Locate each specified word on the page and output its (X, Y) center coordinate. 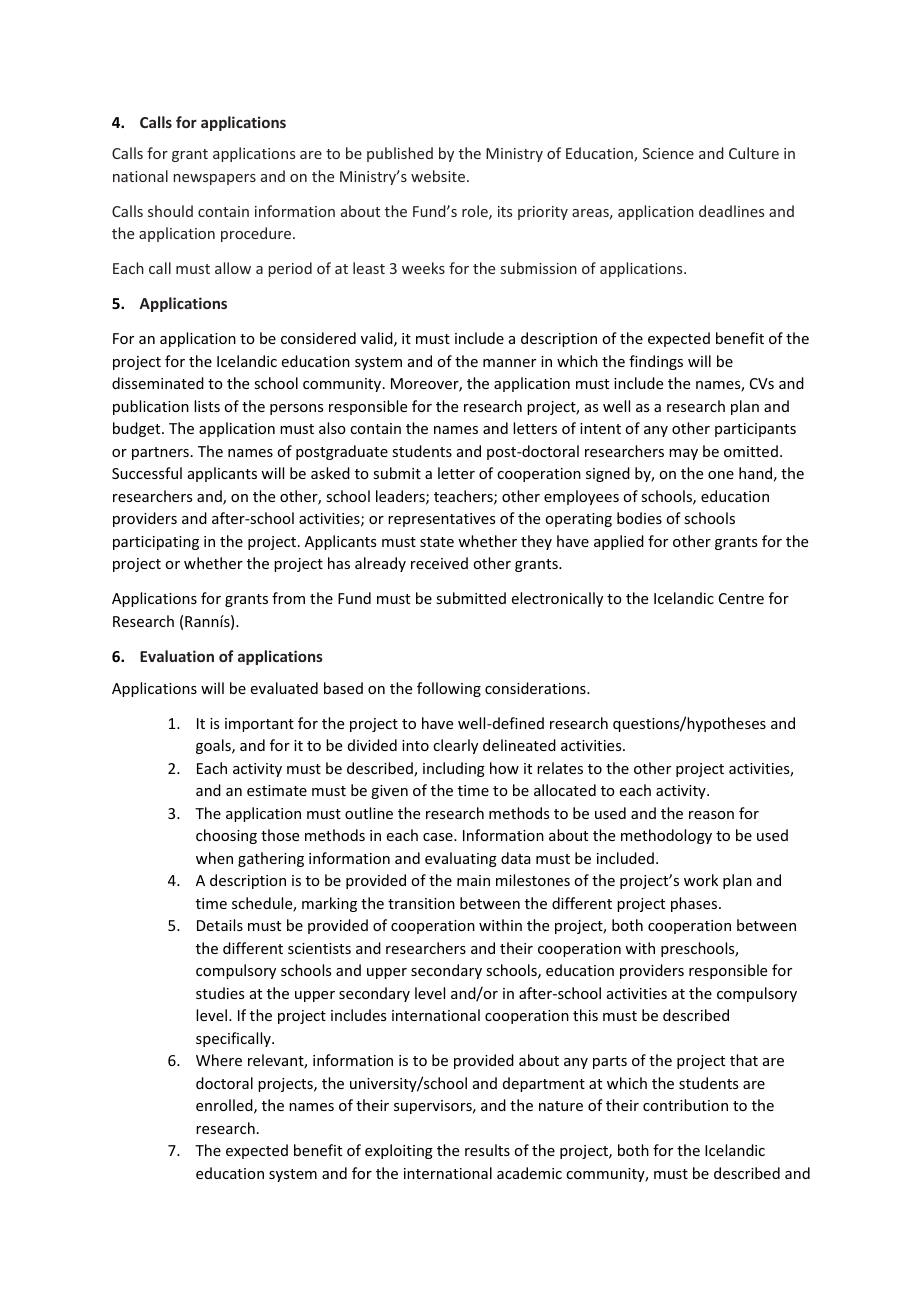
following (449, 689)
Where (219, 1060)
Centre (741, 598)
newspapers (214, 179)
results (487, 1150)
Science (668, 153)
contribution (685, 1105)
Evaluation (177, 656)
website (438, 176)
